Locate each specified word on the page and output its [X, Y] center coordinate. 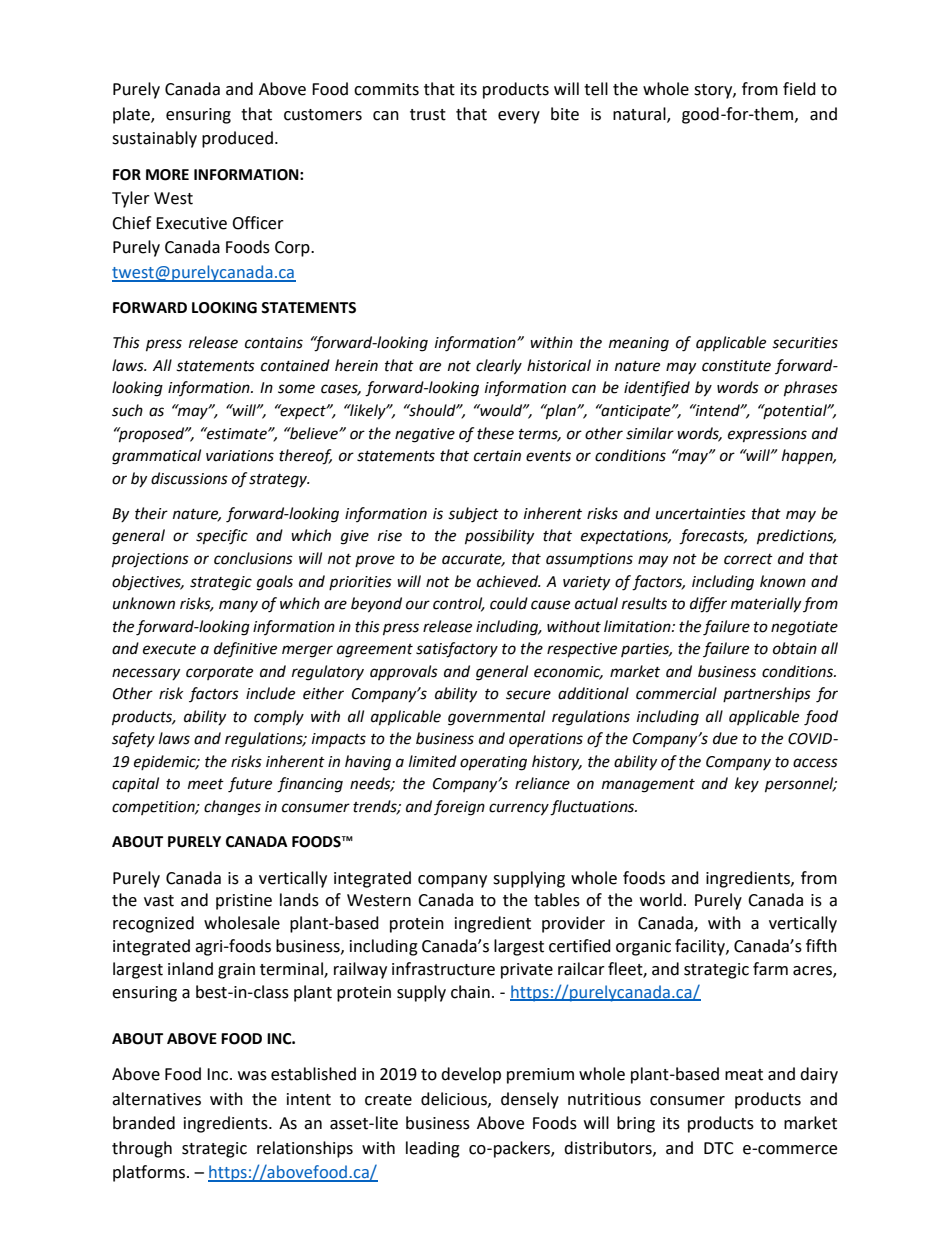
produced [237, 139]
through [142, 1149]
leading [433, 1149]
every [519, 117]
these [495, 433]
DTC [719, 1148]
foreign [459, 808]
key [747, 785]
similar [650, 433]
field [799, 89]
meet [206, 784]
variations [240, 456]
